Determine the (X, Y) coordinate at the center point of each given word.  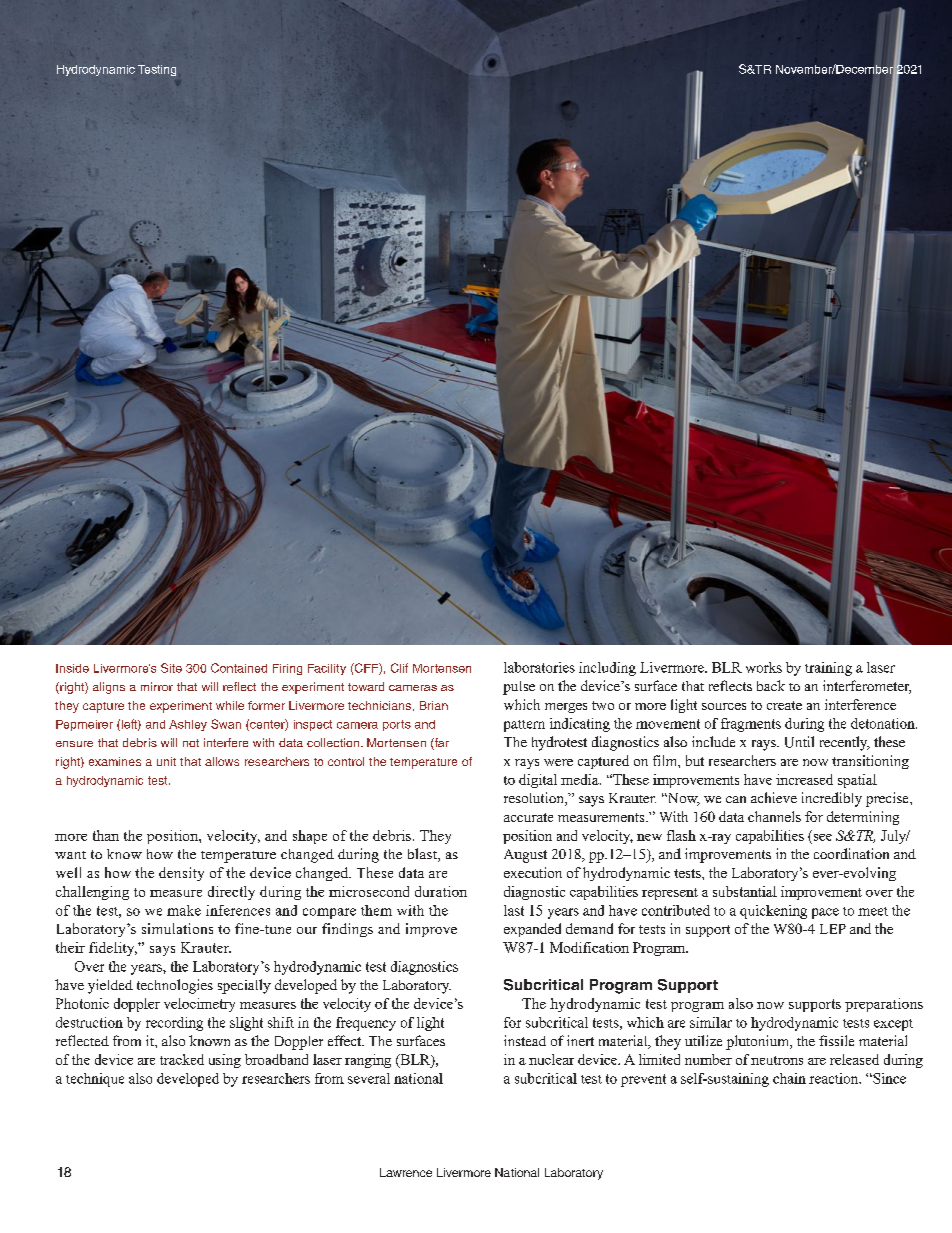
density (181, 874)
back (771, 685)
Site (171, 668)
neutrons (777, 1060)
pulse (519, 688)
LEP (833, 929)
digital (538, 781)
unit (166, 761)
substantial (745, 891)
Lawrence (406, 1172)
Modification (589, 947)
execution (533, 872)
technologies (175, 986)
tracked (182, 1059)
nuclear (551, 1059)
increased (804, 779)
